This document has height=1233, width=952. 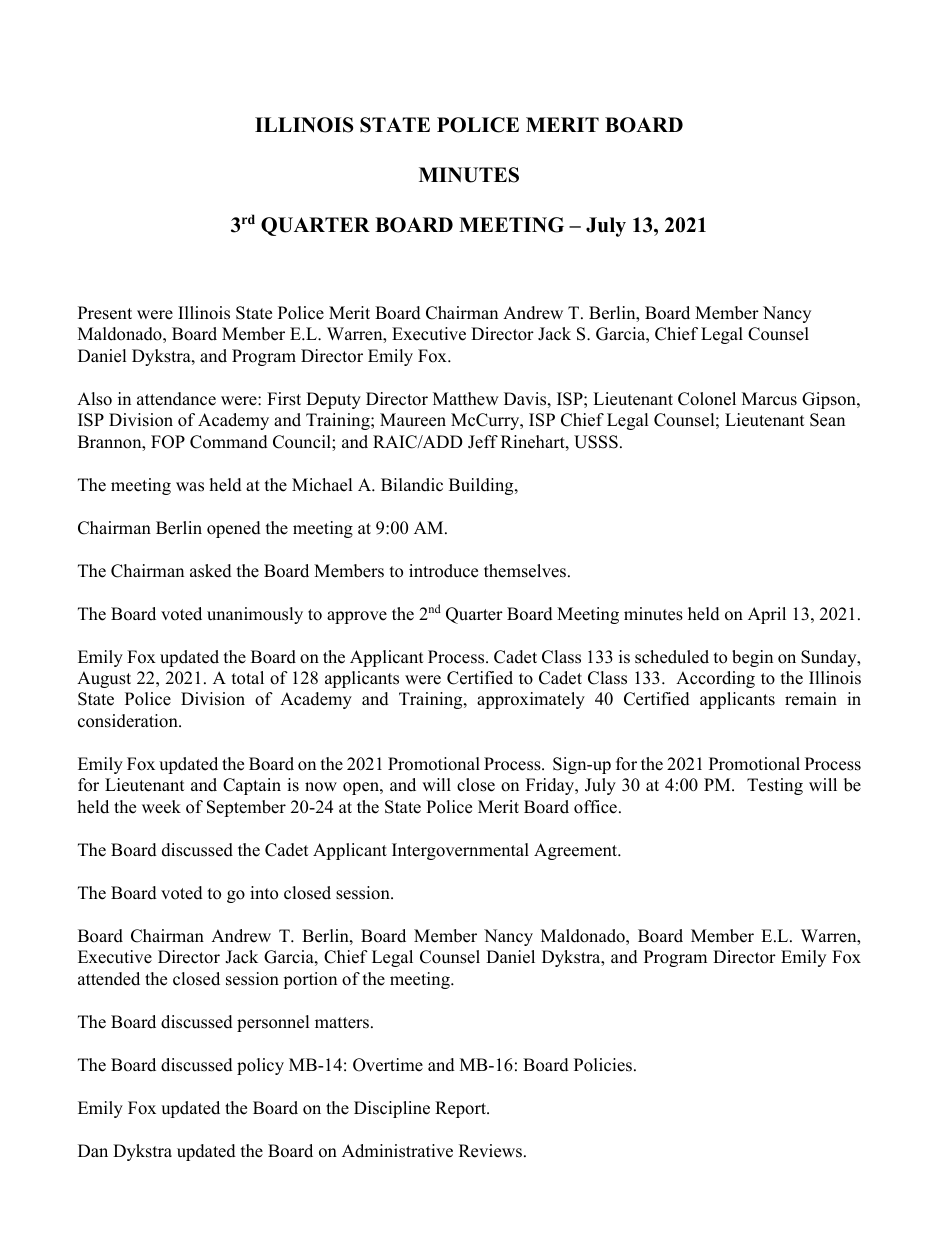 I want to click on policy, so click(x=260, y=1066).
